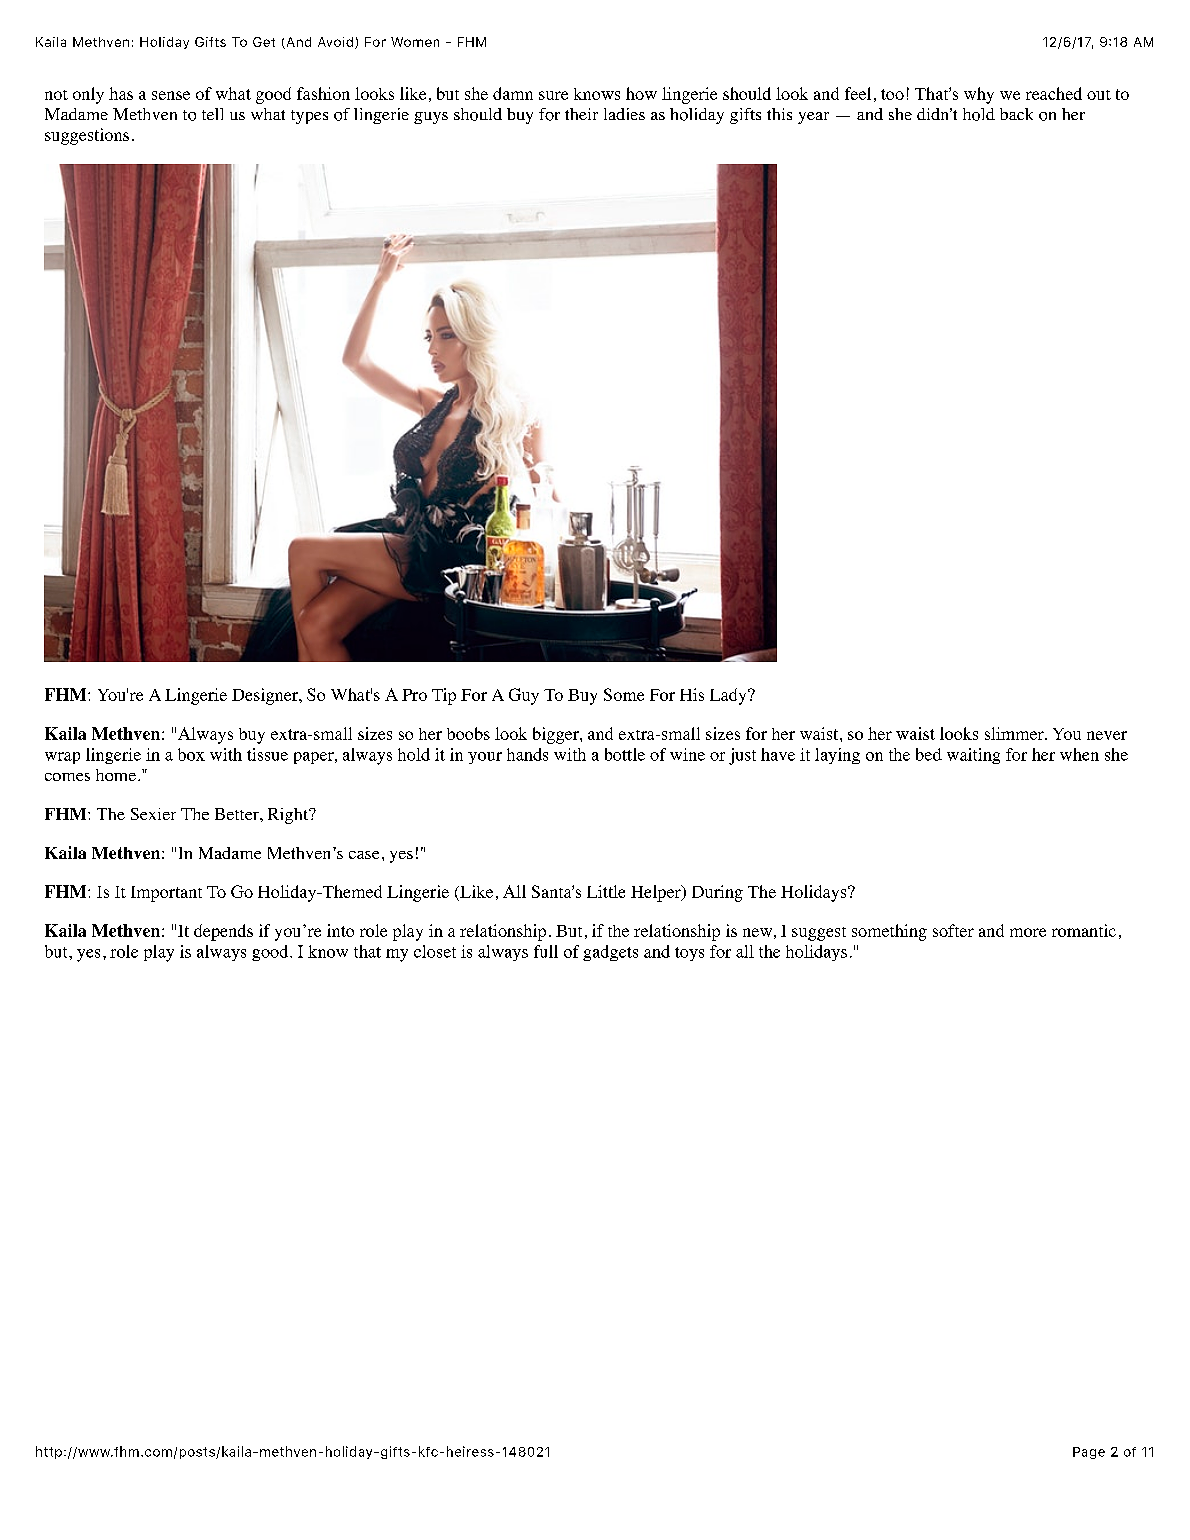 Image resolution: width=1190 pixels, height=1540 pixels. I want to click on Designer, so click(266, 696).
